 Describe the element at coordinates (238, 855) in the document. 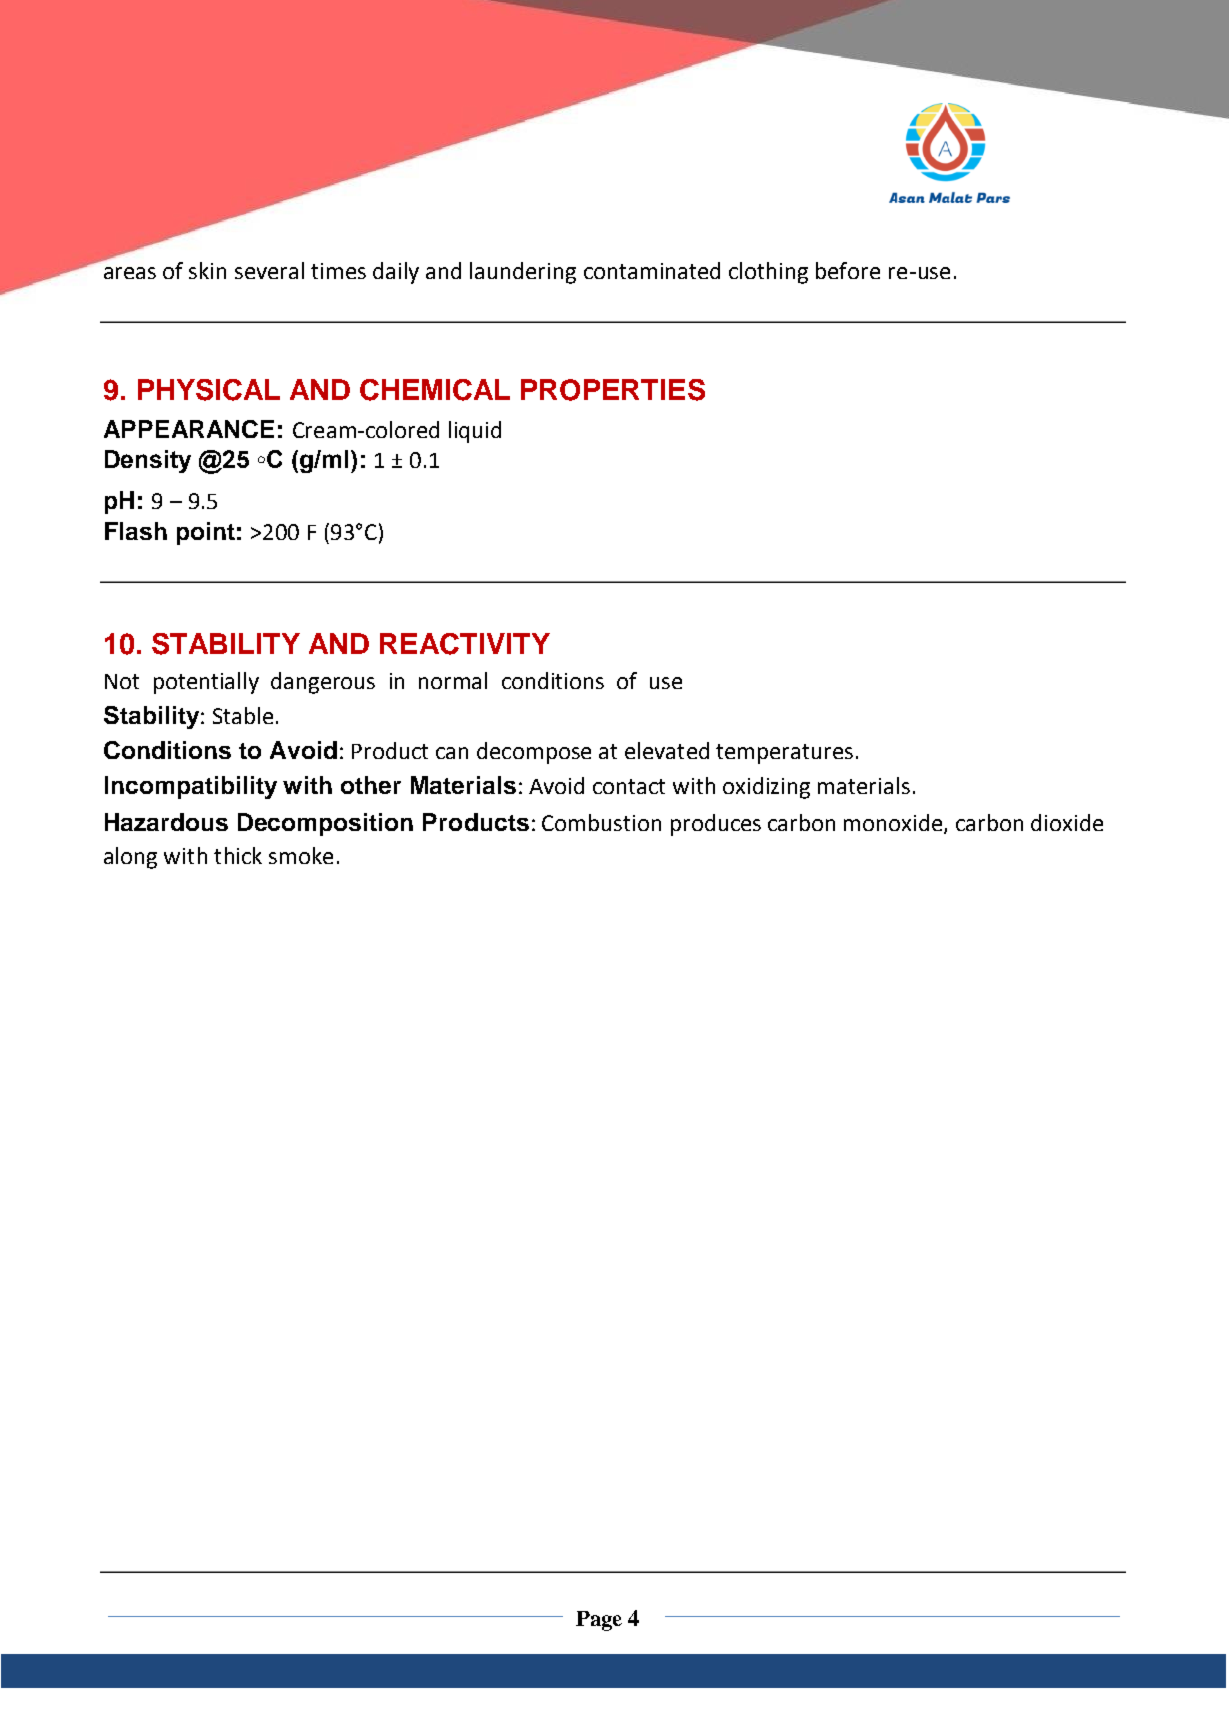

I see `thick` at that location.
